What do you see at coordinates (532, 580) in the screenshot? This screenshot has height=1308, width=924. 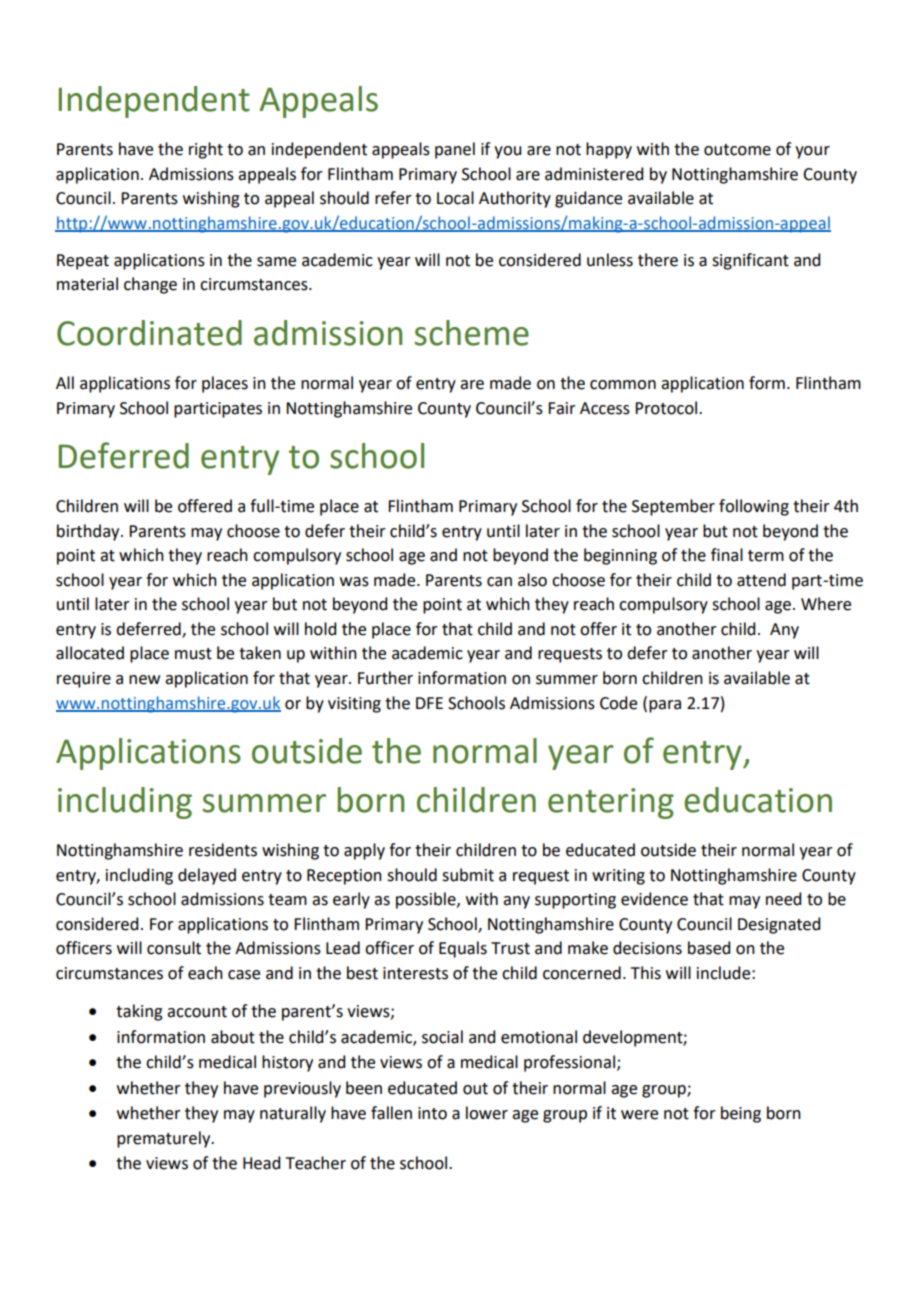 I see `also` at bounding box center [532, 580].
